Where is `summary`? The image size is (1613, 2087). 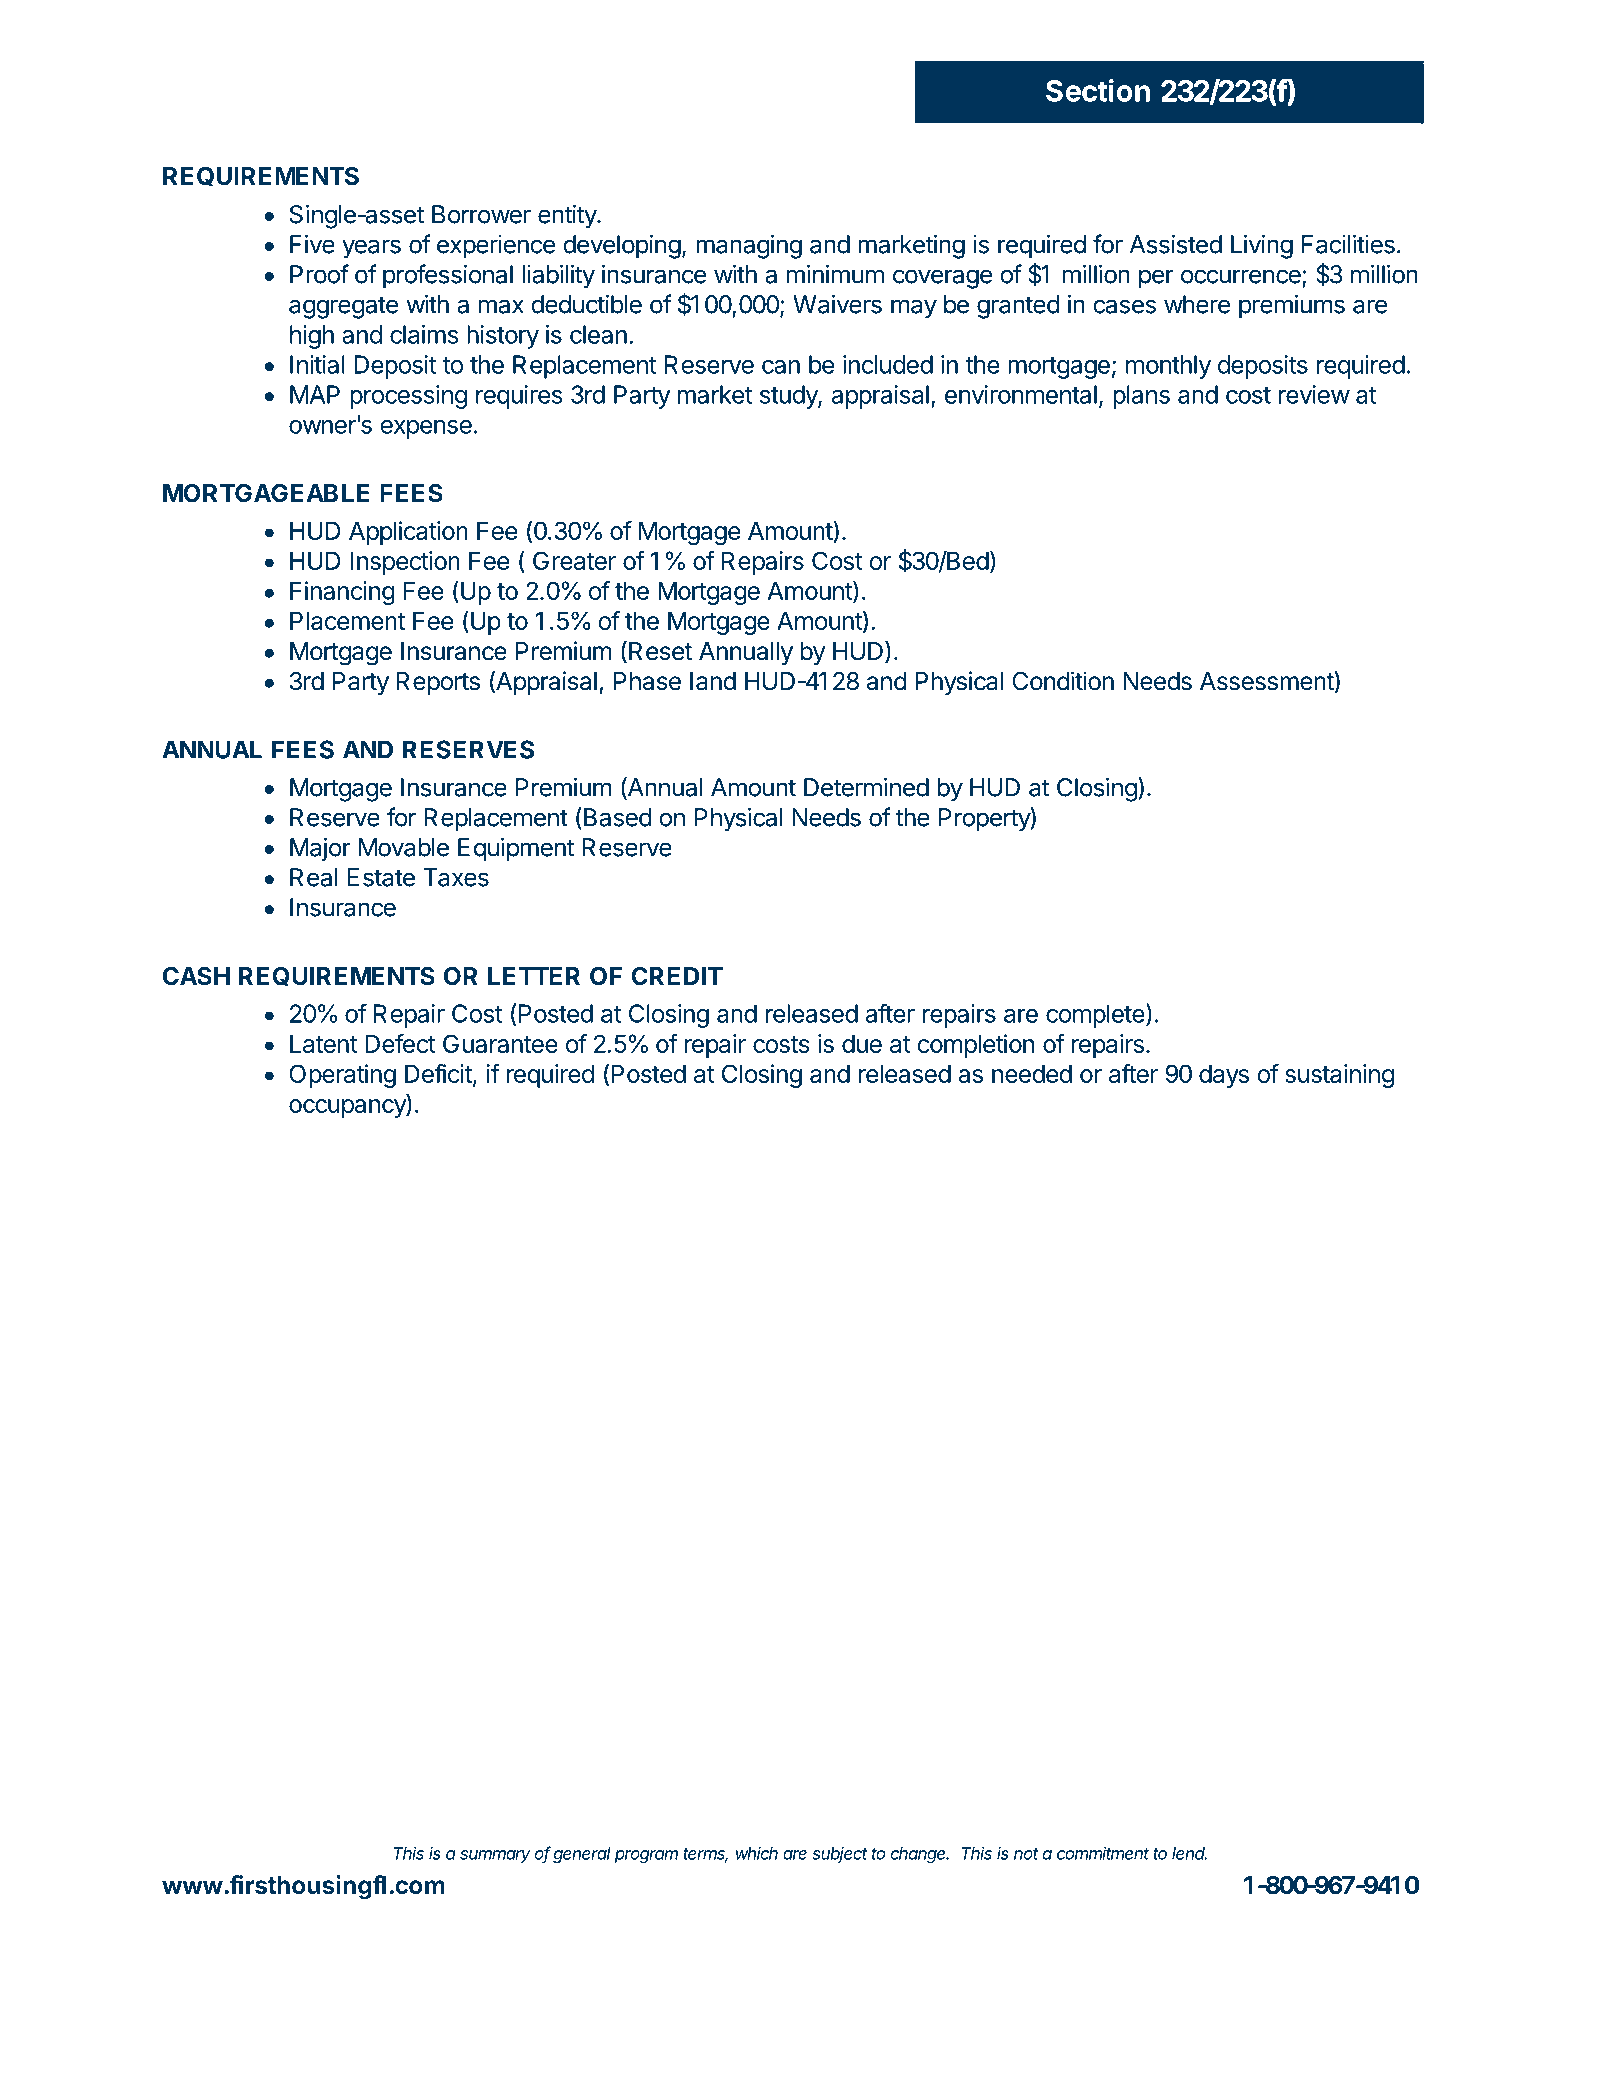 summary is located at coordinates (495, 1856).
